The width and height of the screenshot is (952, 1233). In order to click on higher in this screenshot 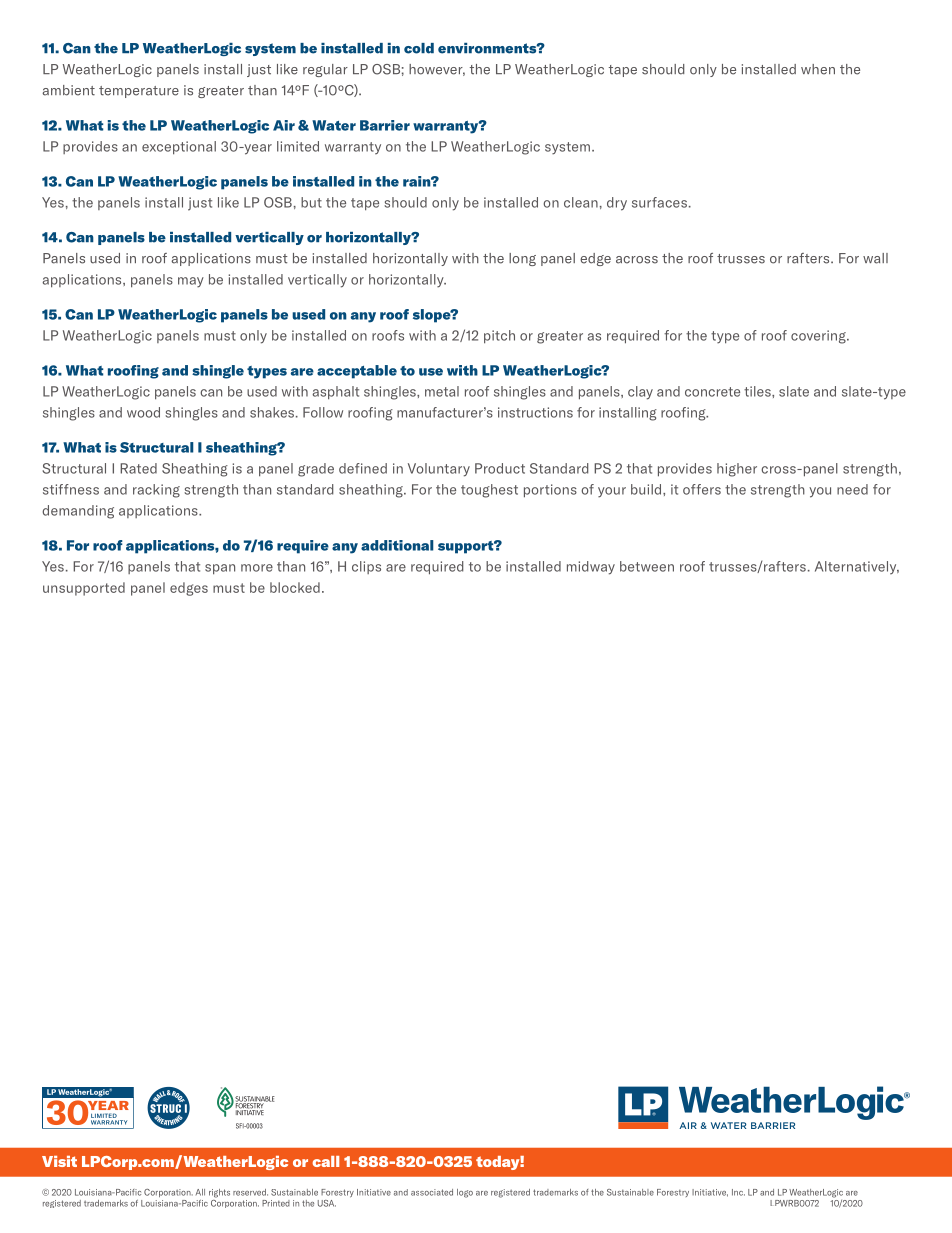, I will do `click(737, 470)`.
